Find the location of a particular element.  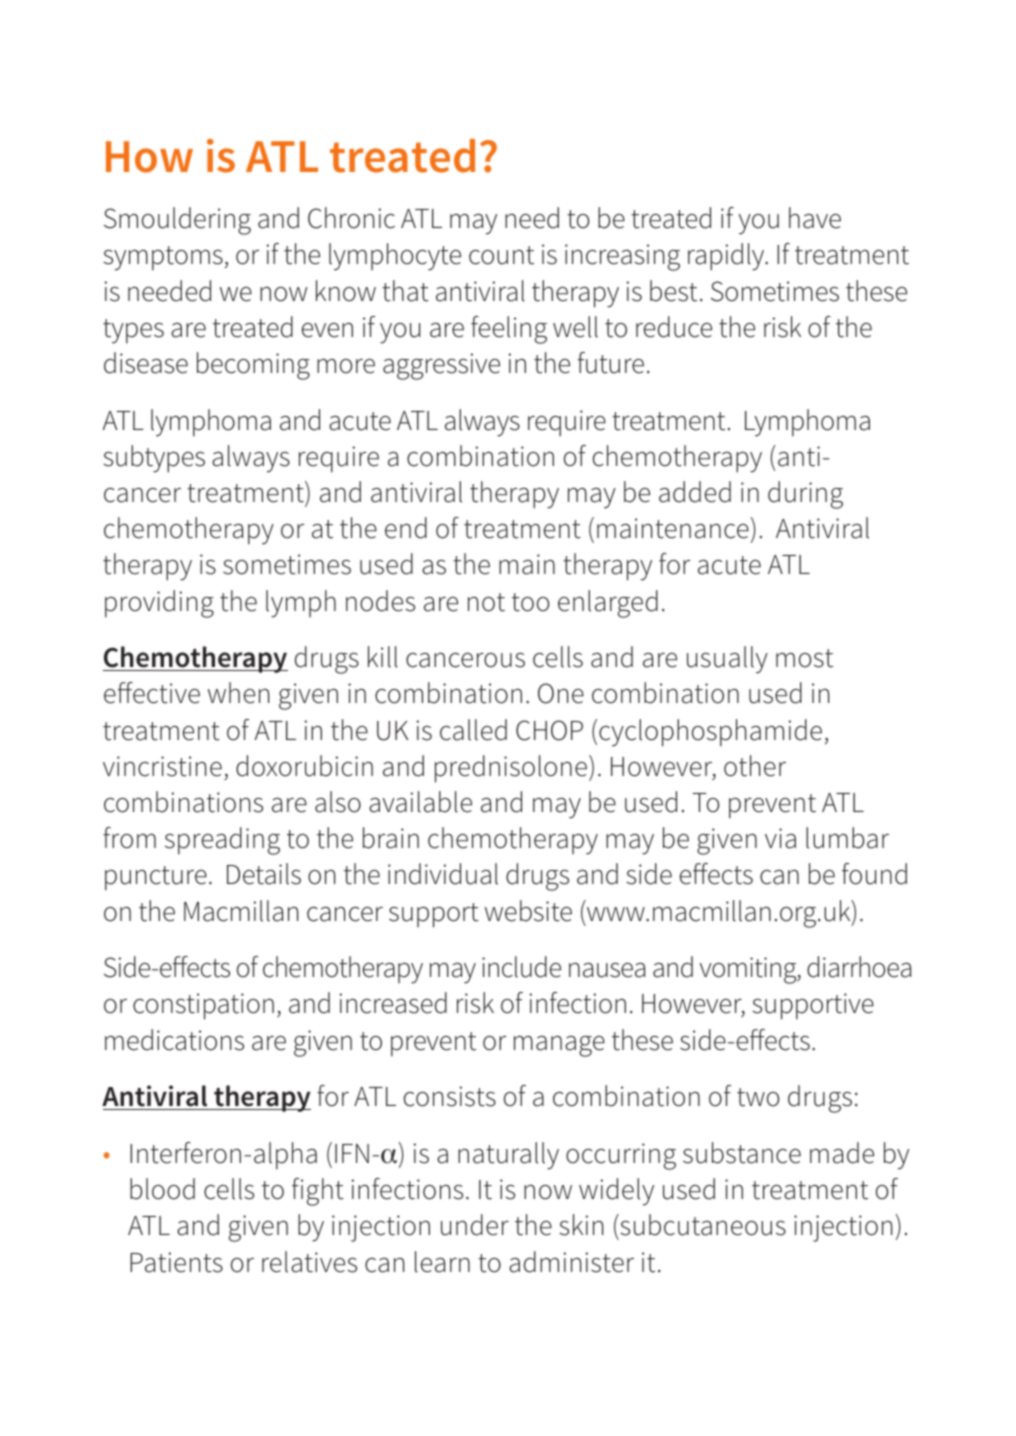

subcutaneous is located at coordinates (702, 1225).
